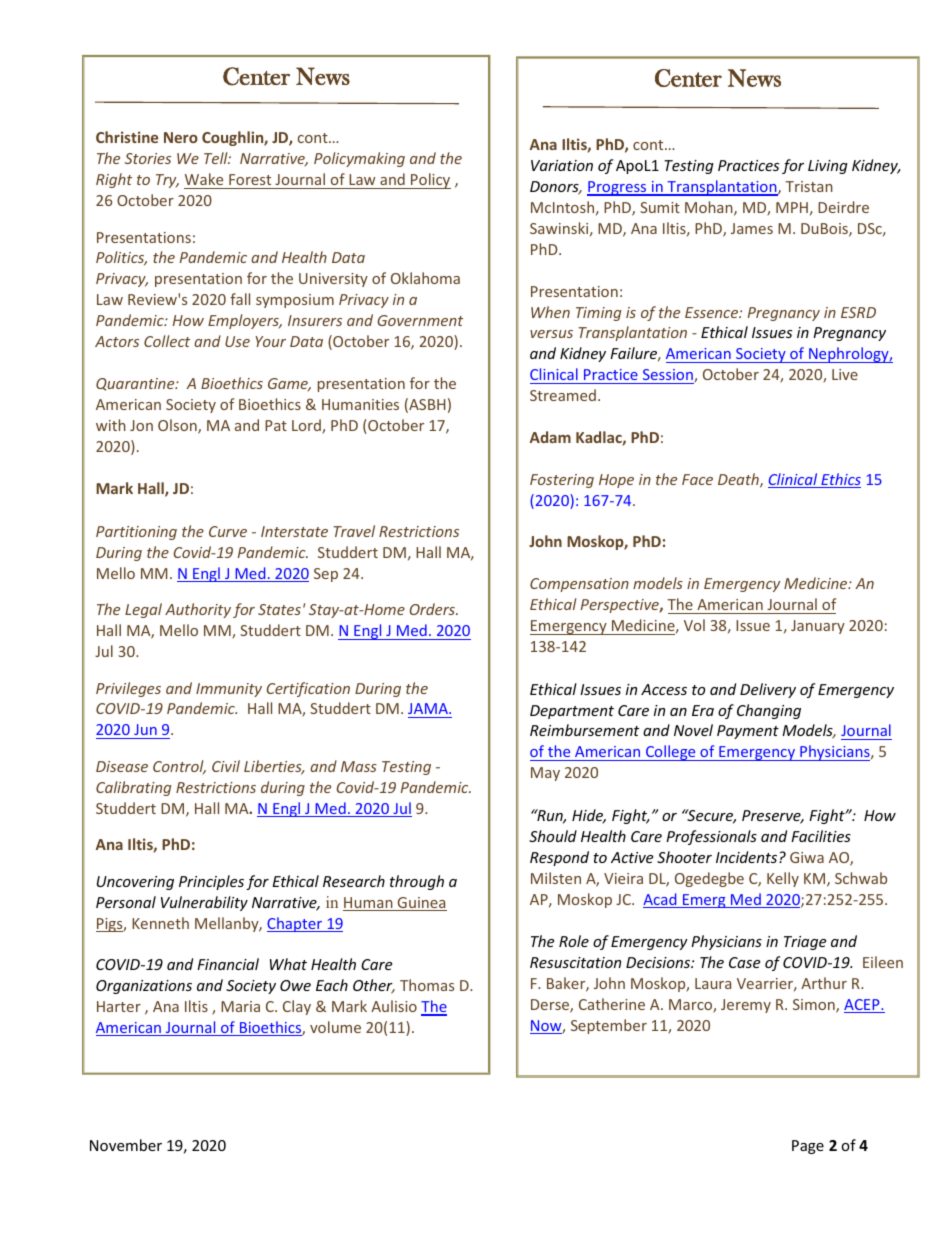  I want to click on Kelly, so click(783, 879).
